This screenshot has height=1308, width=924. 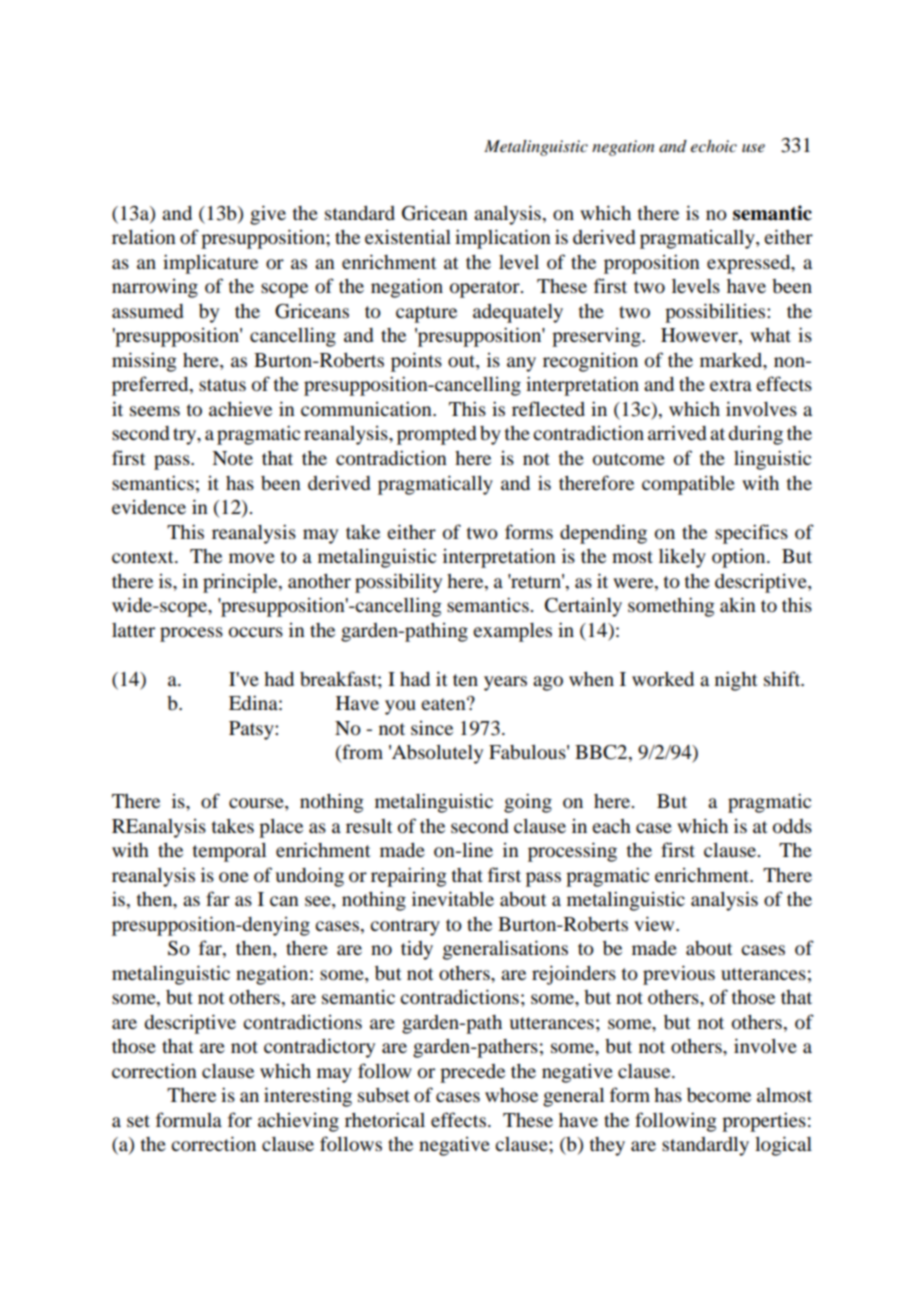 I want to click on temporal, so click(x=229, y=852).
